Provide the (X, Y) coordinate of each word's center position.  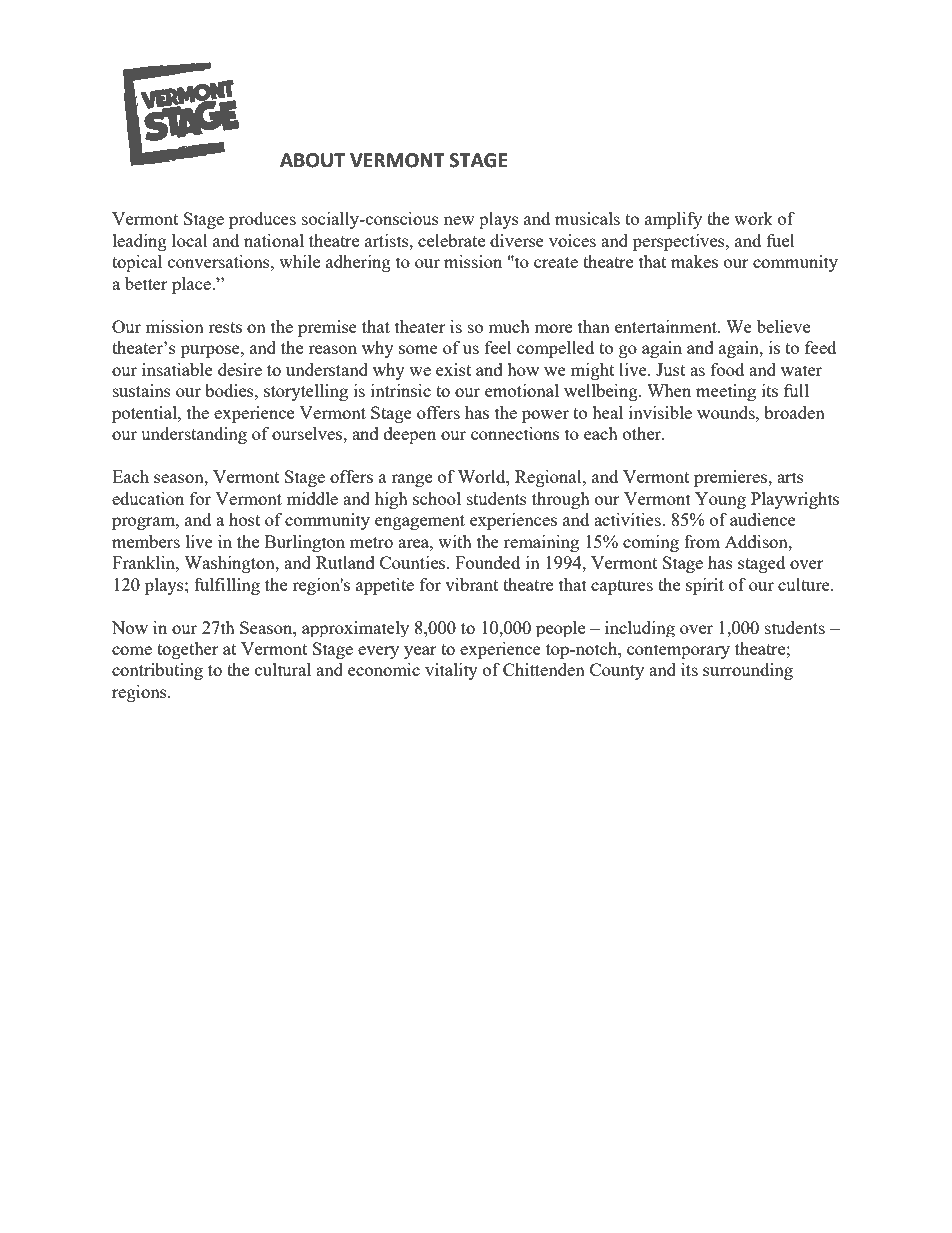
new (459, 220)
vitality (451, 671)
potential (145, 414)
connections (515, 433)
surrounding (748, 671)
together (188, 650)
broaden (794, 412)
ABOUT (312, 160)
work (753, 218)
